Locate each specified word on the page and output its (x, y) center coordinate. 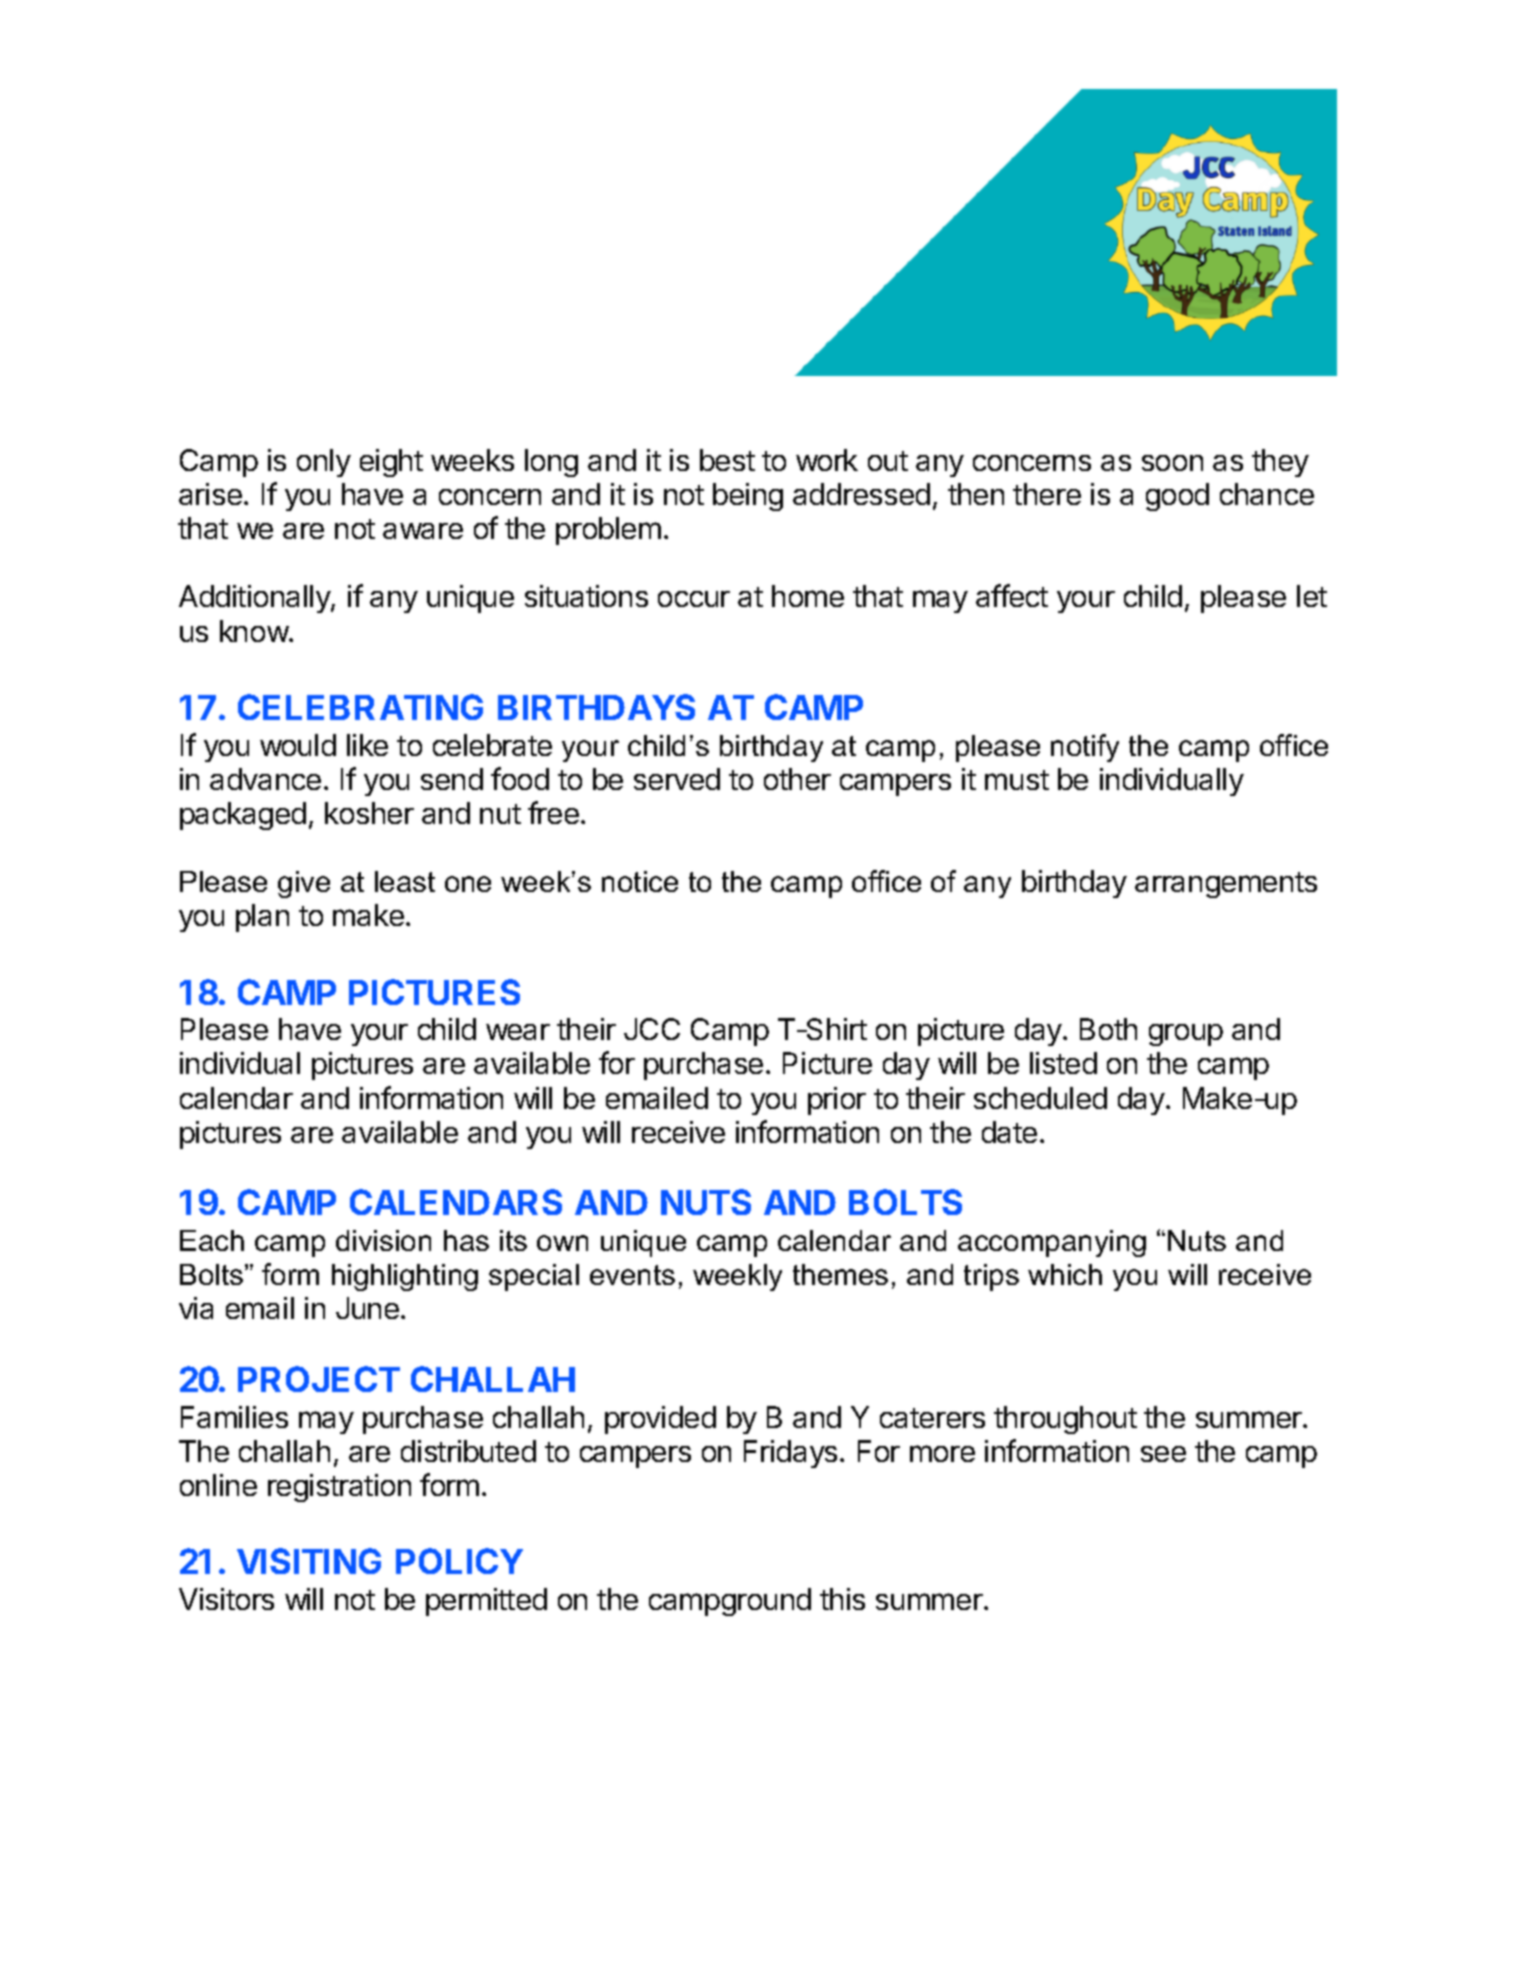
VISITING (309, 1561)
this (842, 1599)
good (1177, 497)
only (324, 463)
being (748, 497)
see (1163, 1454)
